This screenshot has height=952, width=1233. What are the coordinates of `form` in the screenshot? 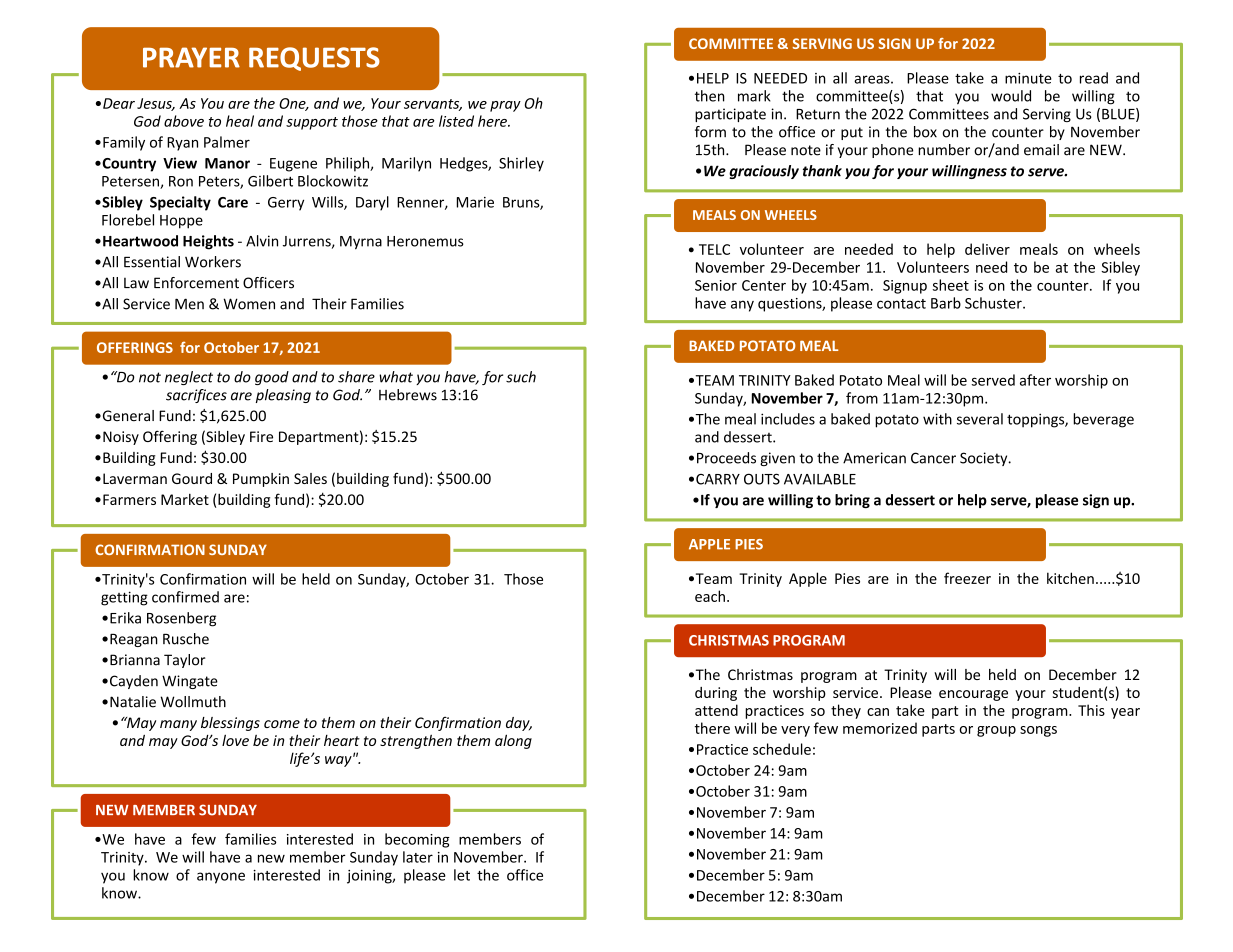 It's located at (710, 132).
